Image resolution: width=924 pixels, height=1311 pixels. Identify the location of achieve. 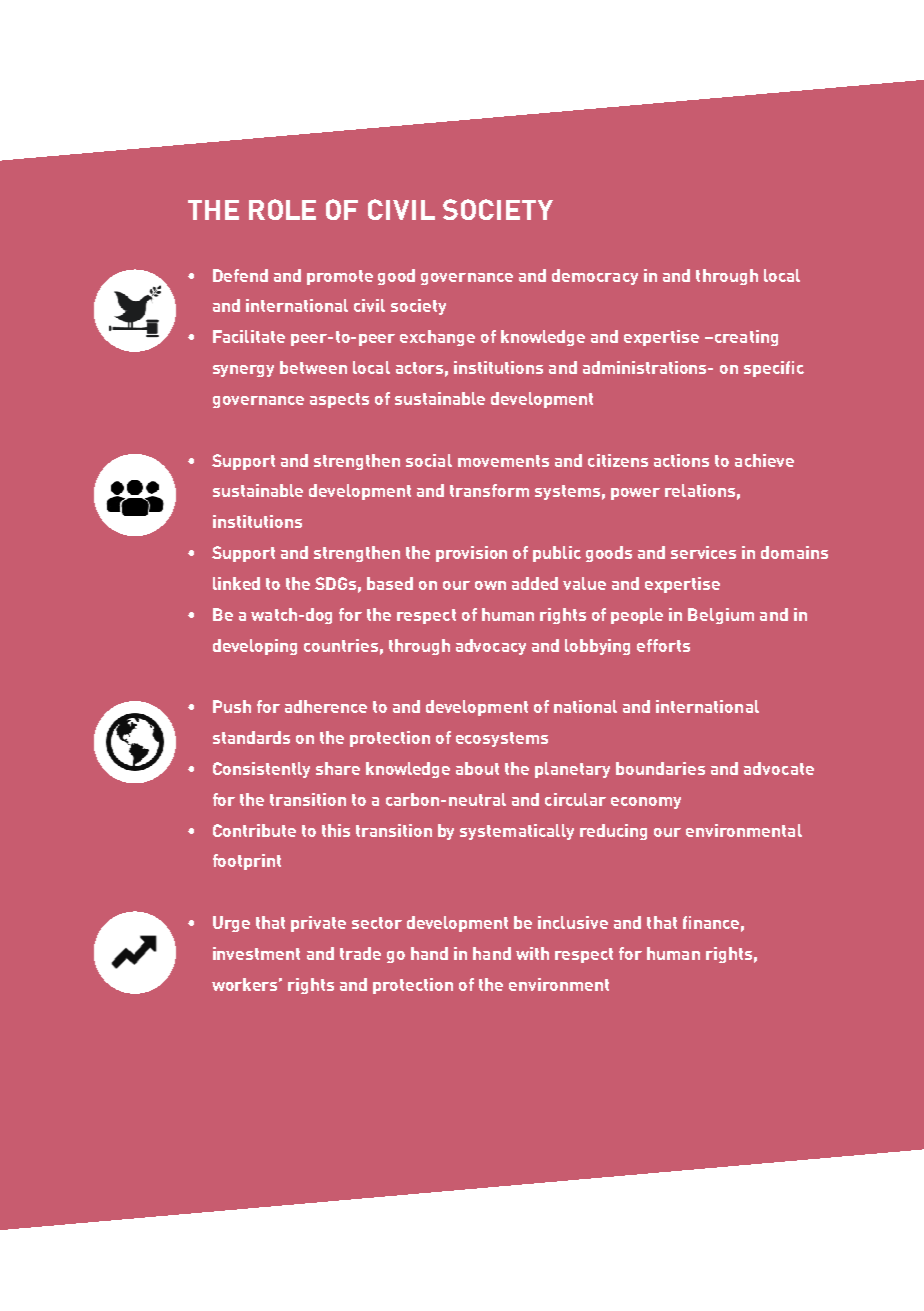
(764, 460).
